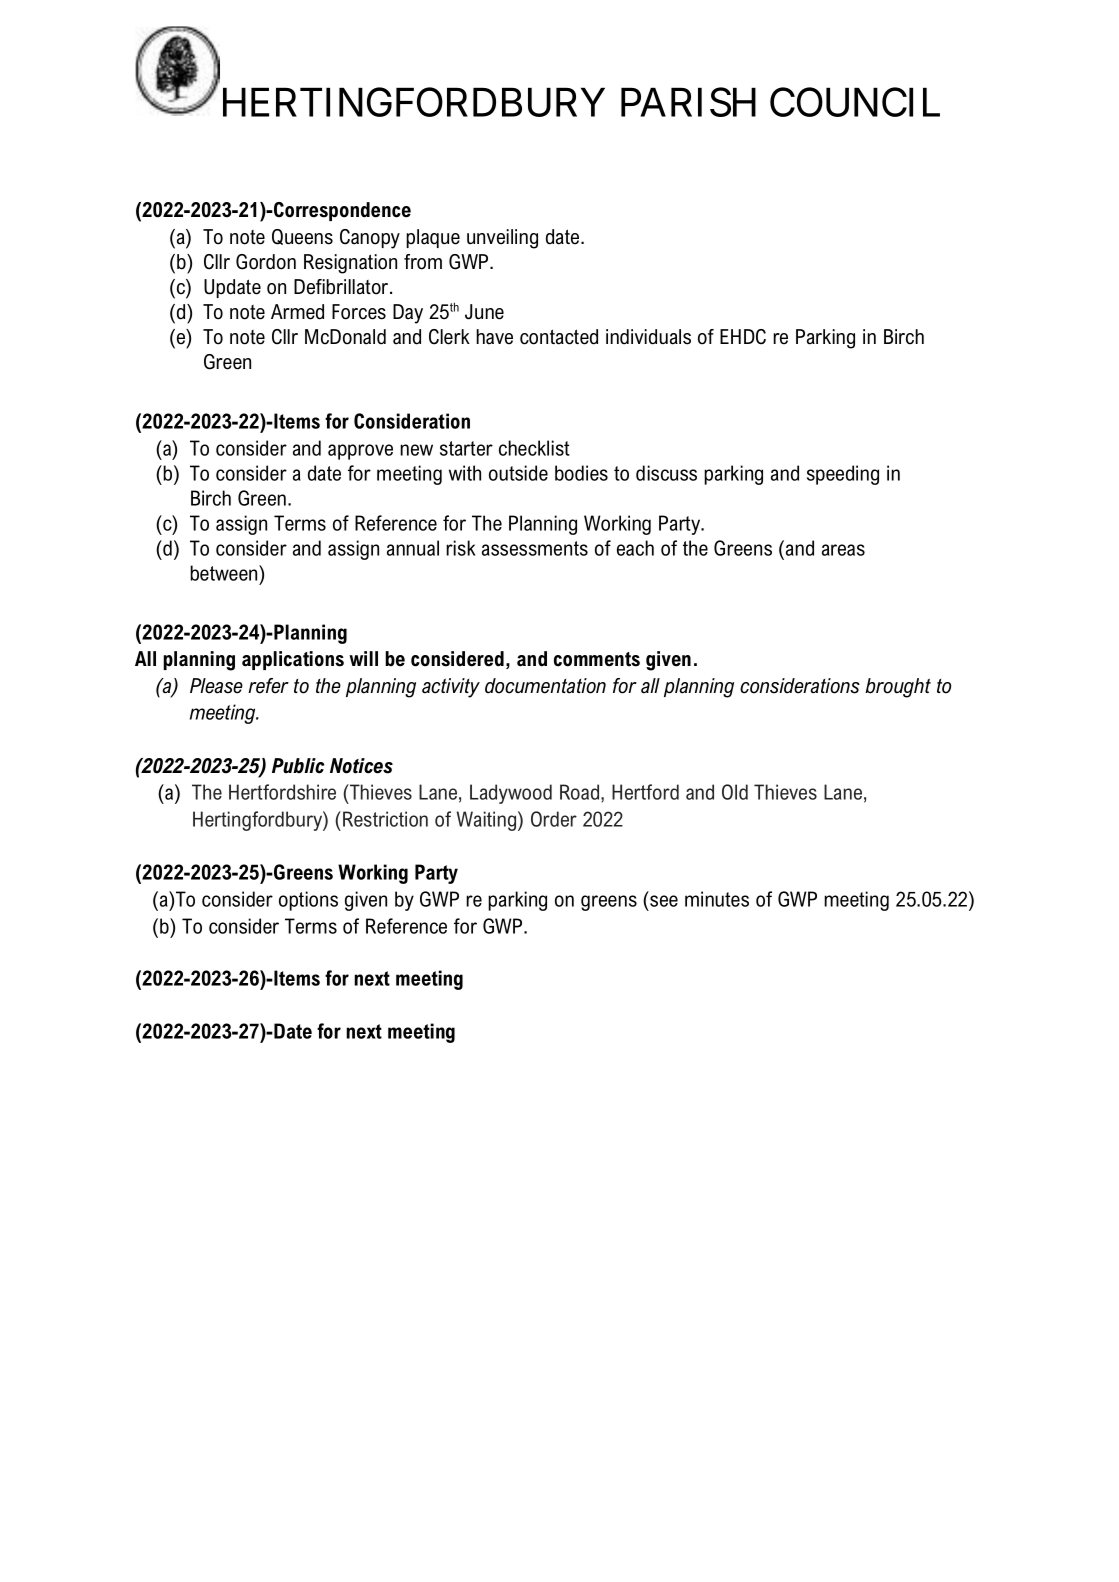 The height and width of the screenshot is (1582, 1119). What do you see at coordinates (360, 452) in the screenshot?
I see `approve` at bounding box center [360, 452].
